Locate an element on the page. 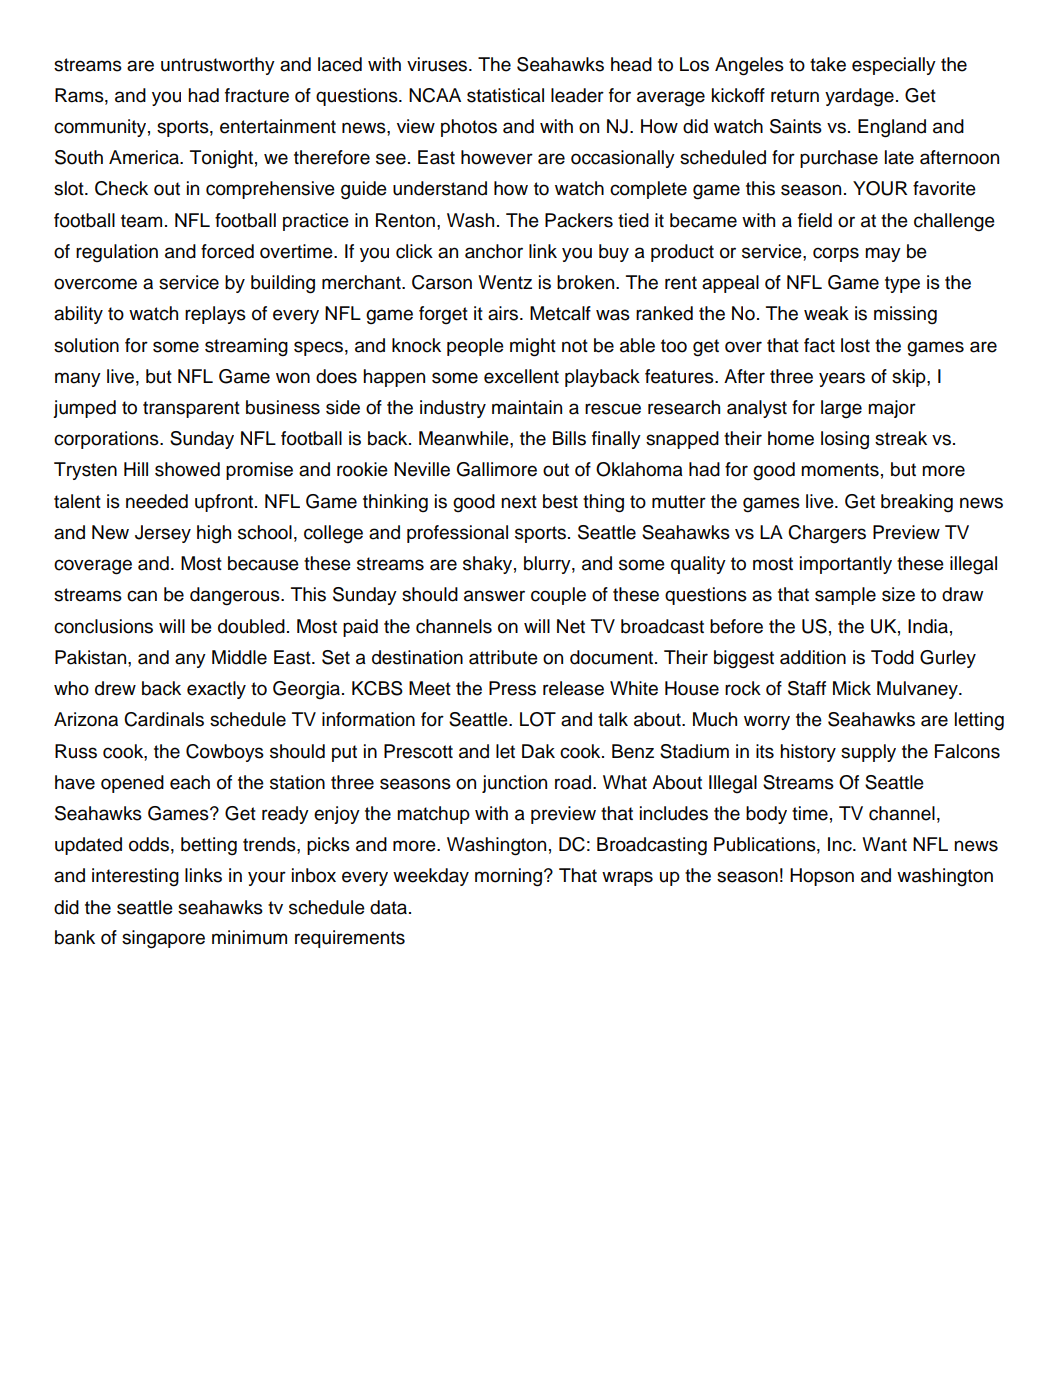 This document has height=1374, width=1062. yardage is located at coordinates (859, 97).
